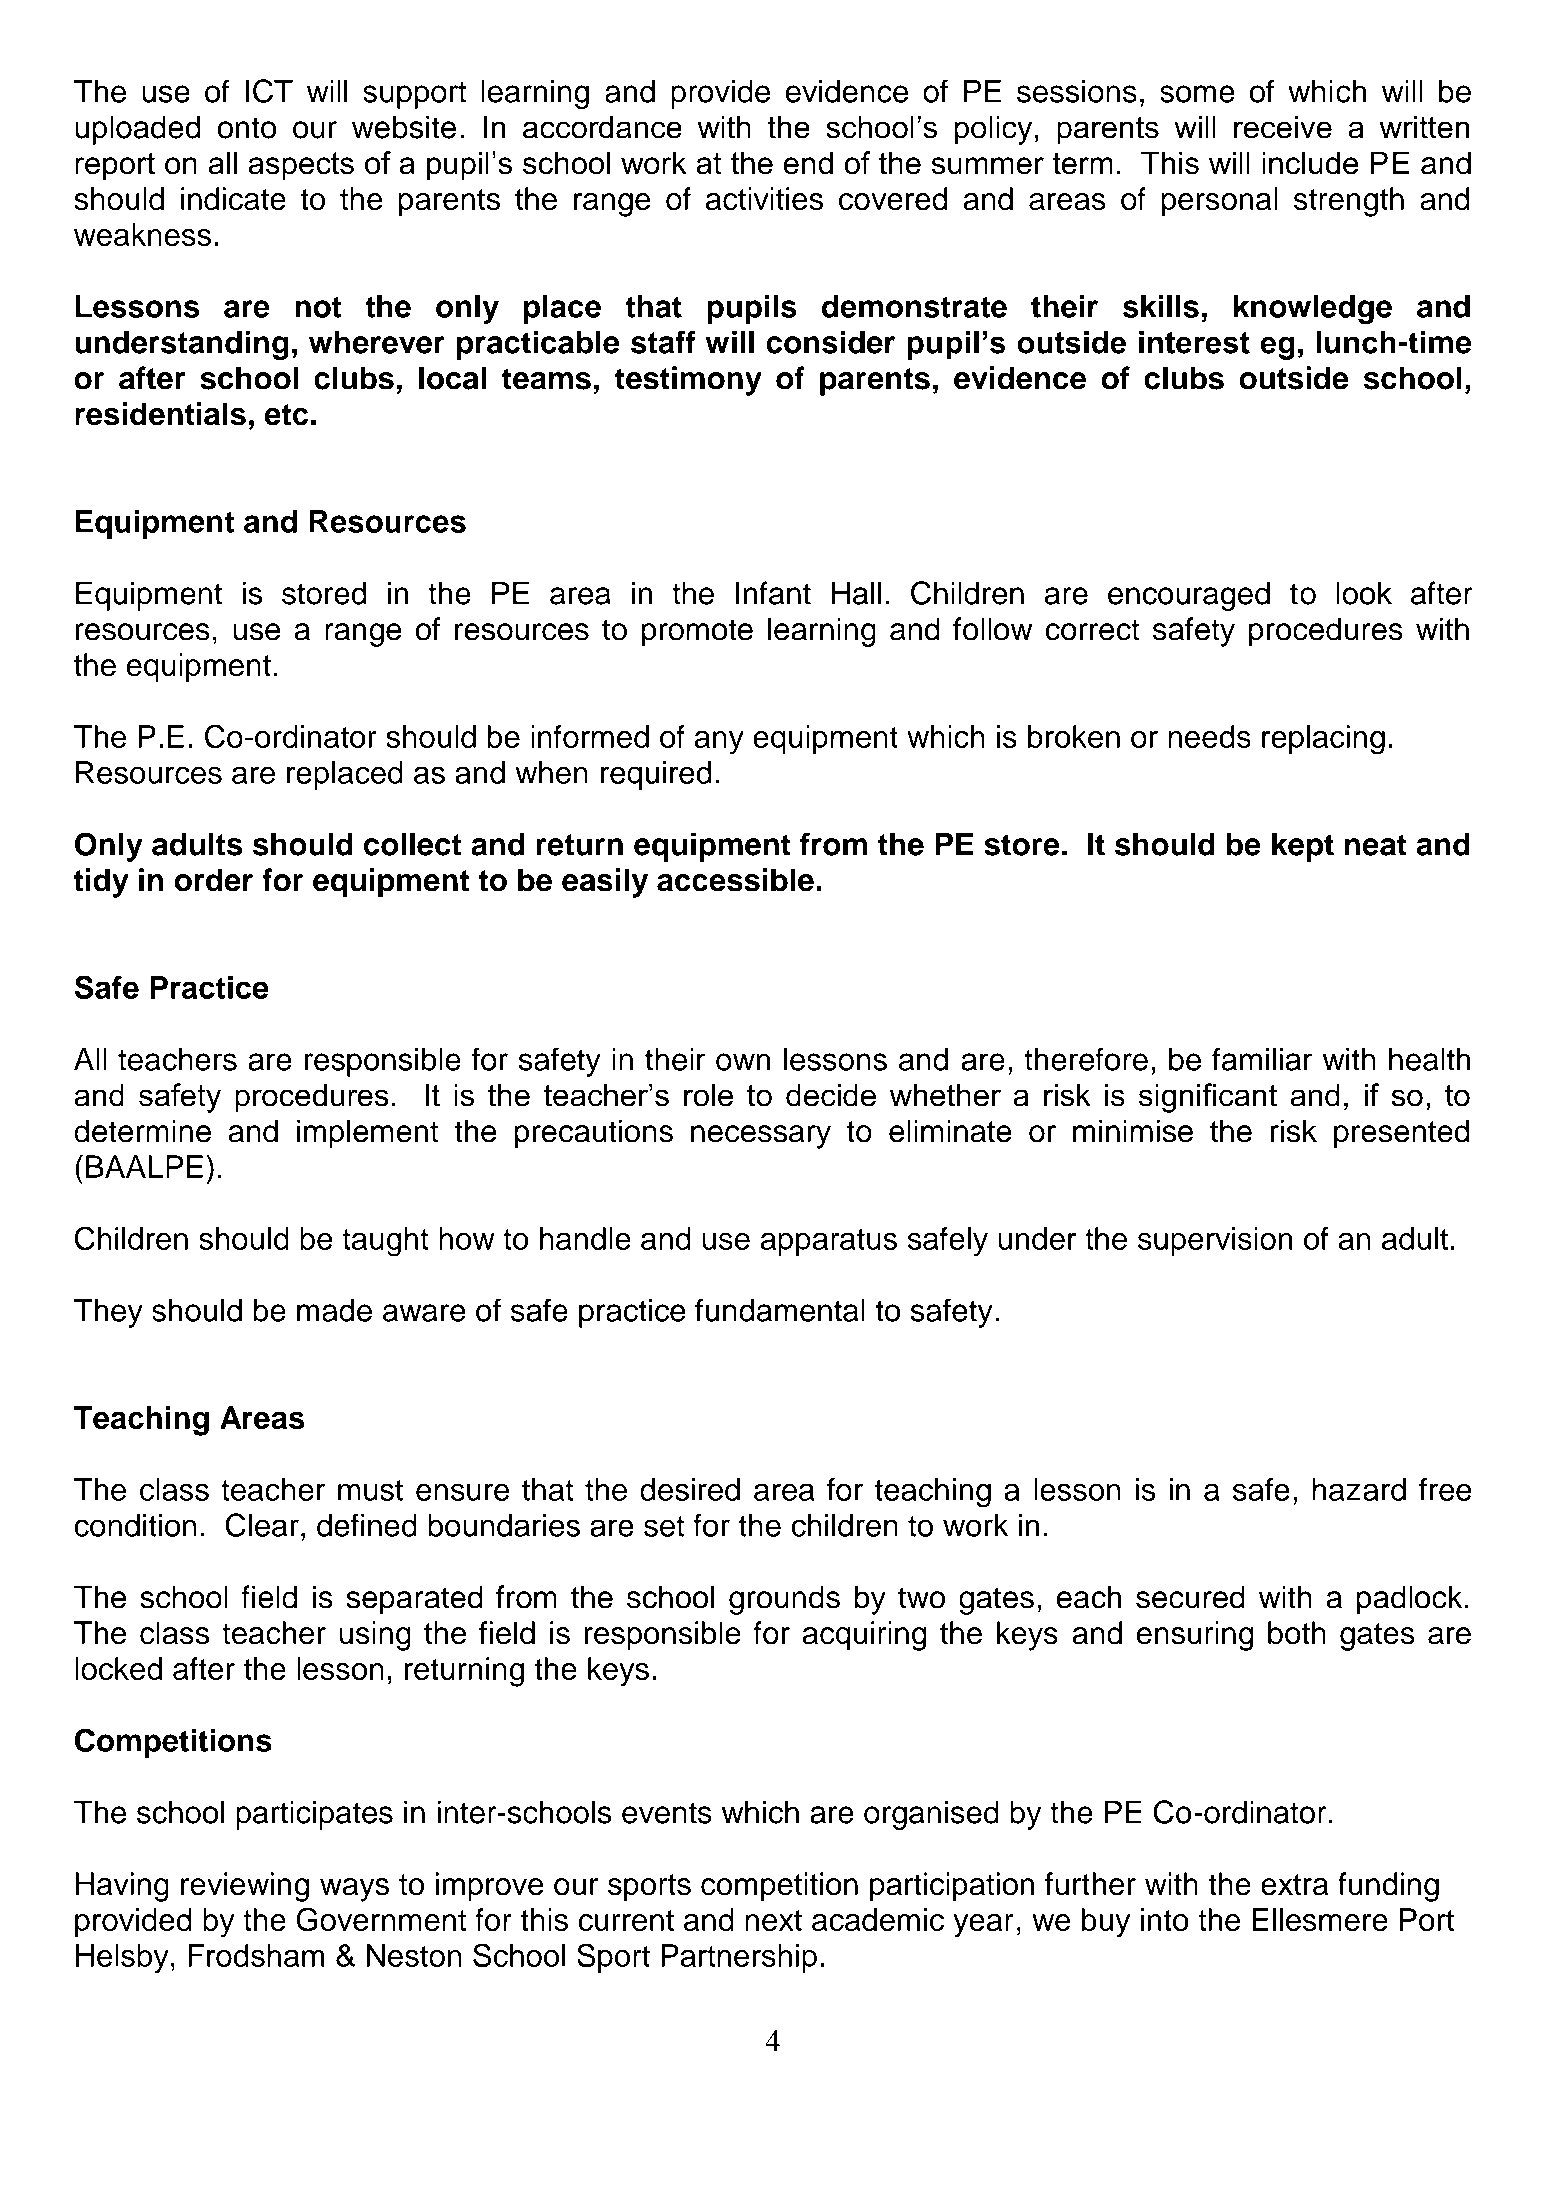 The width and height of the screenshot is (1546, 2187). I want to click on next, so click(773, 1920).
